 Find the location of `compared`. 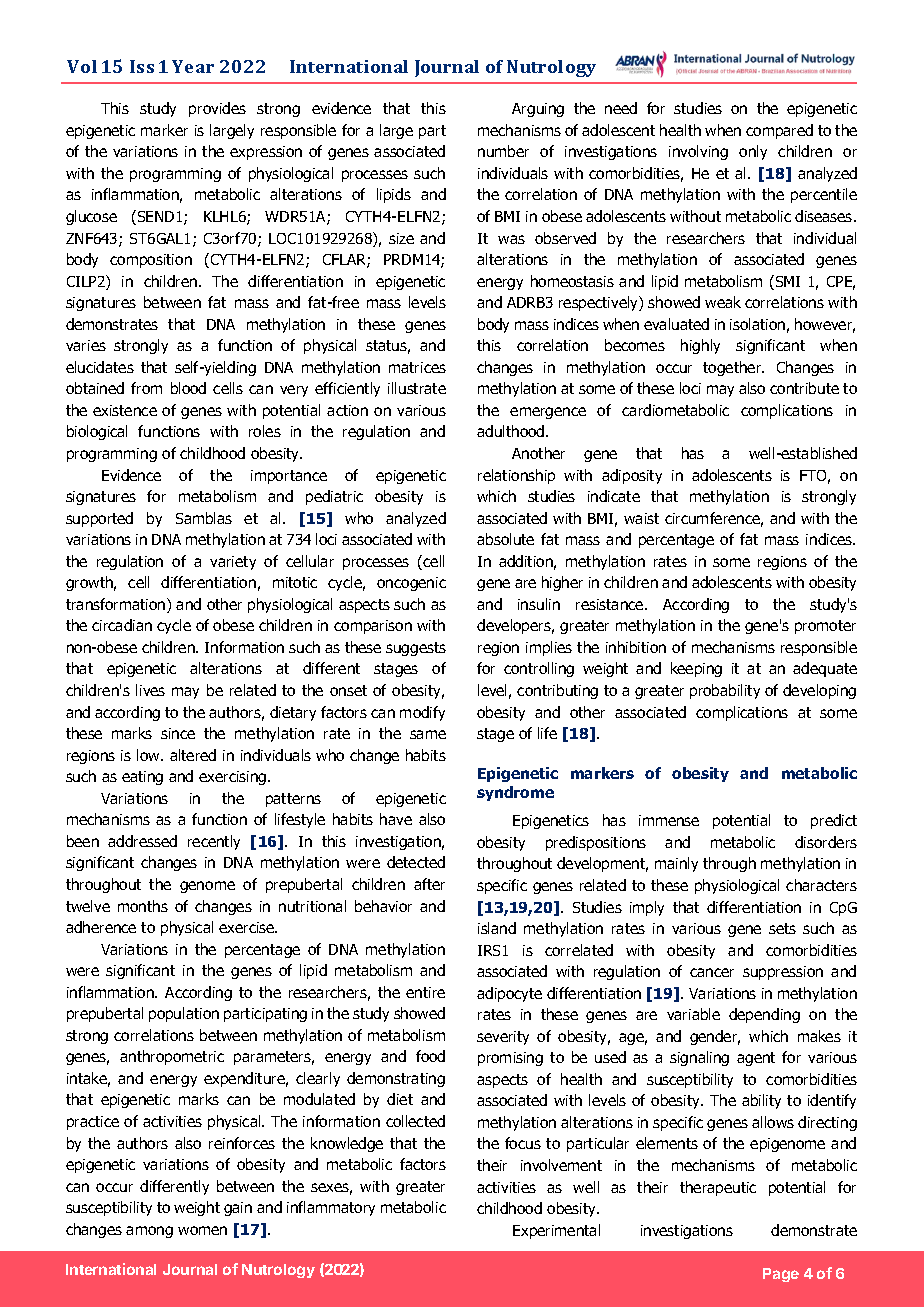

compared is located at coordinates (779, 131).
